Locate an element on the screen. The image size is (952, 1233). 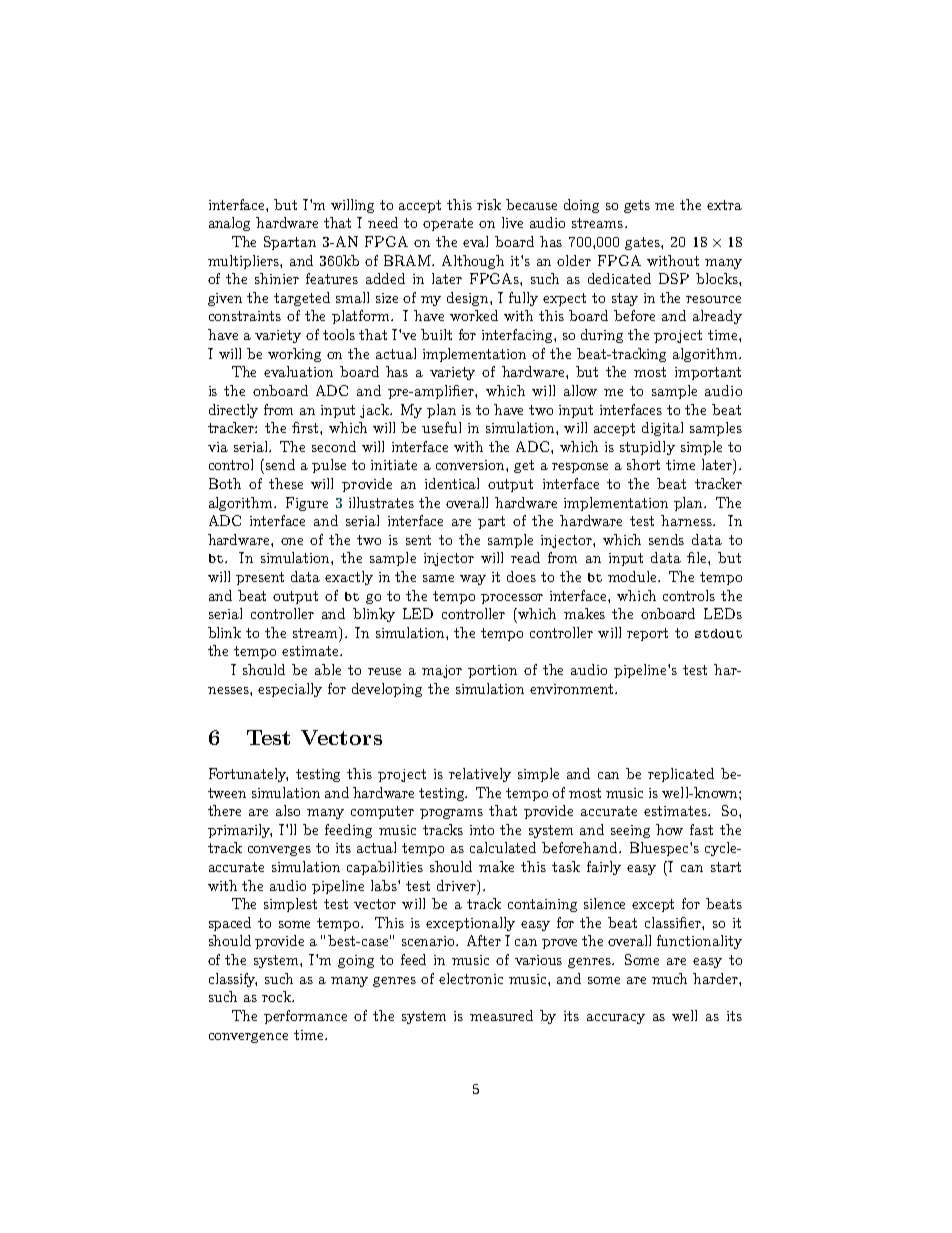
able is located at coordinates (328, 669).
